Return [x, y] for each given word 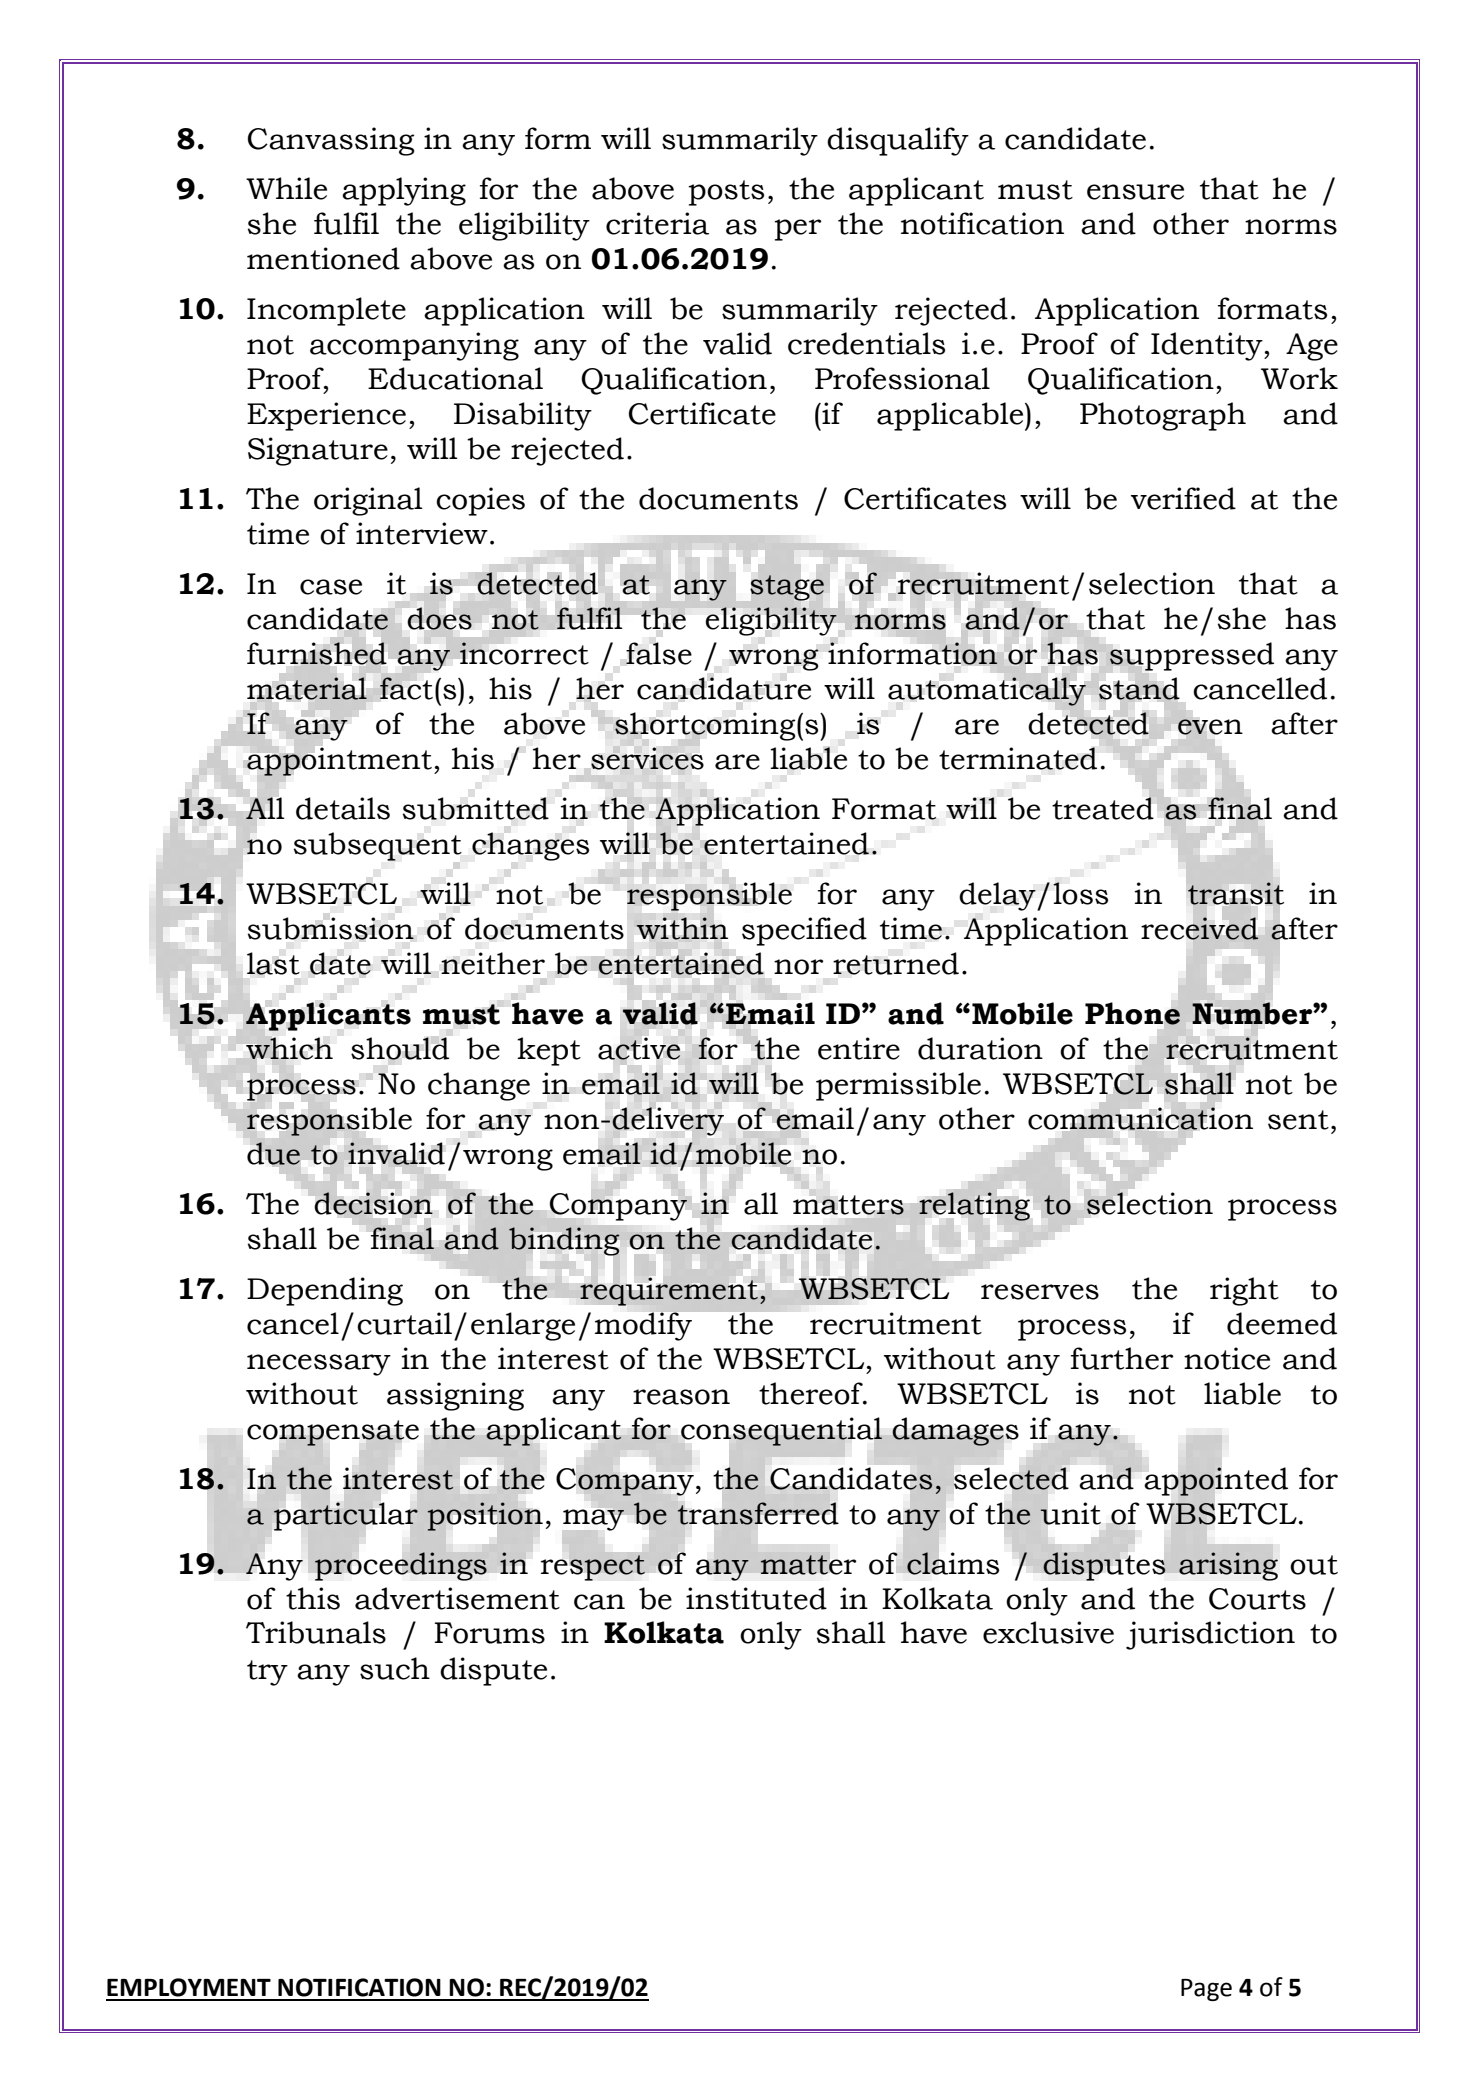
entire [859, 1048]
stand [1139, 688]
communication [1140, 1118]
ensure [1135, 192]
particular [346, 1516]
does [440, 618]
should [400, 1048]
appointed [1216, 1481]
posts [726, 193]
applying [404, 191]
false [659, 653]
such [395, 1668]
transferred [758, 1513]
